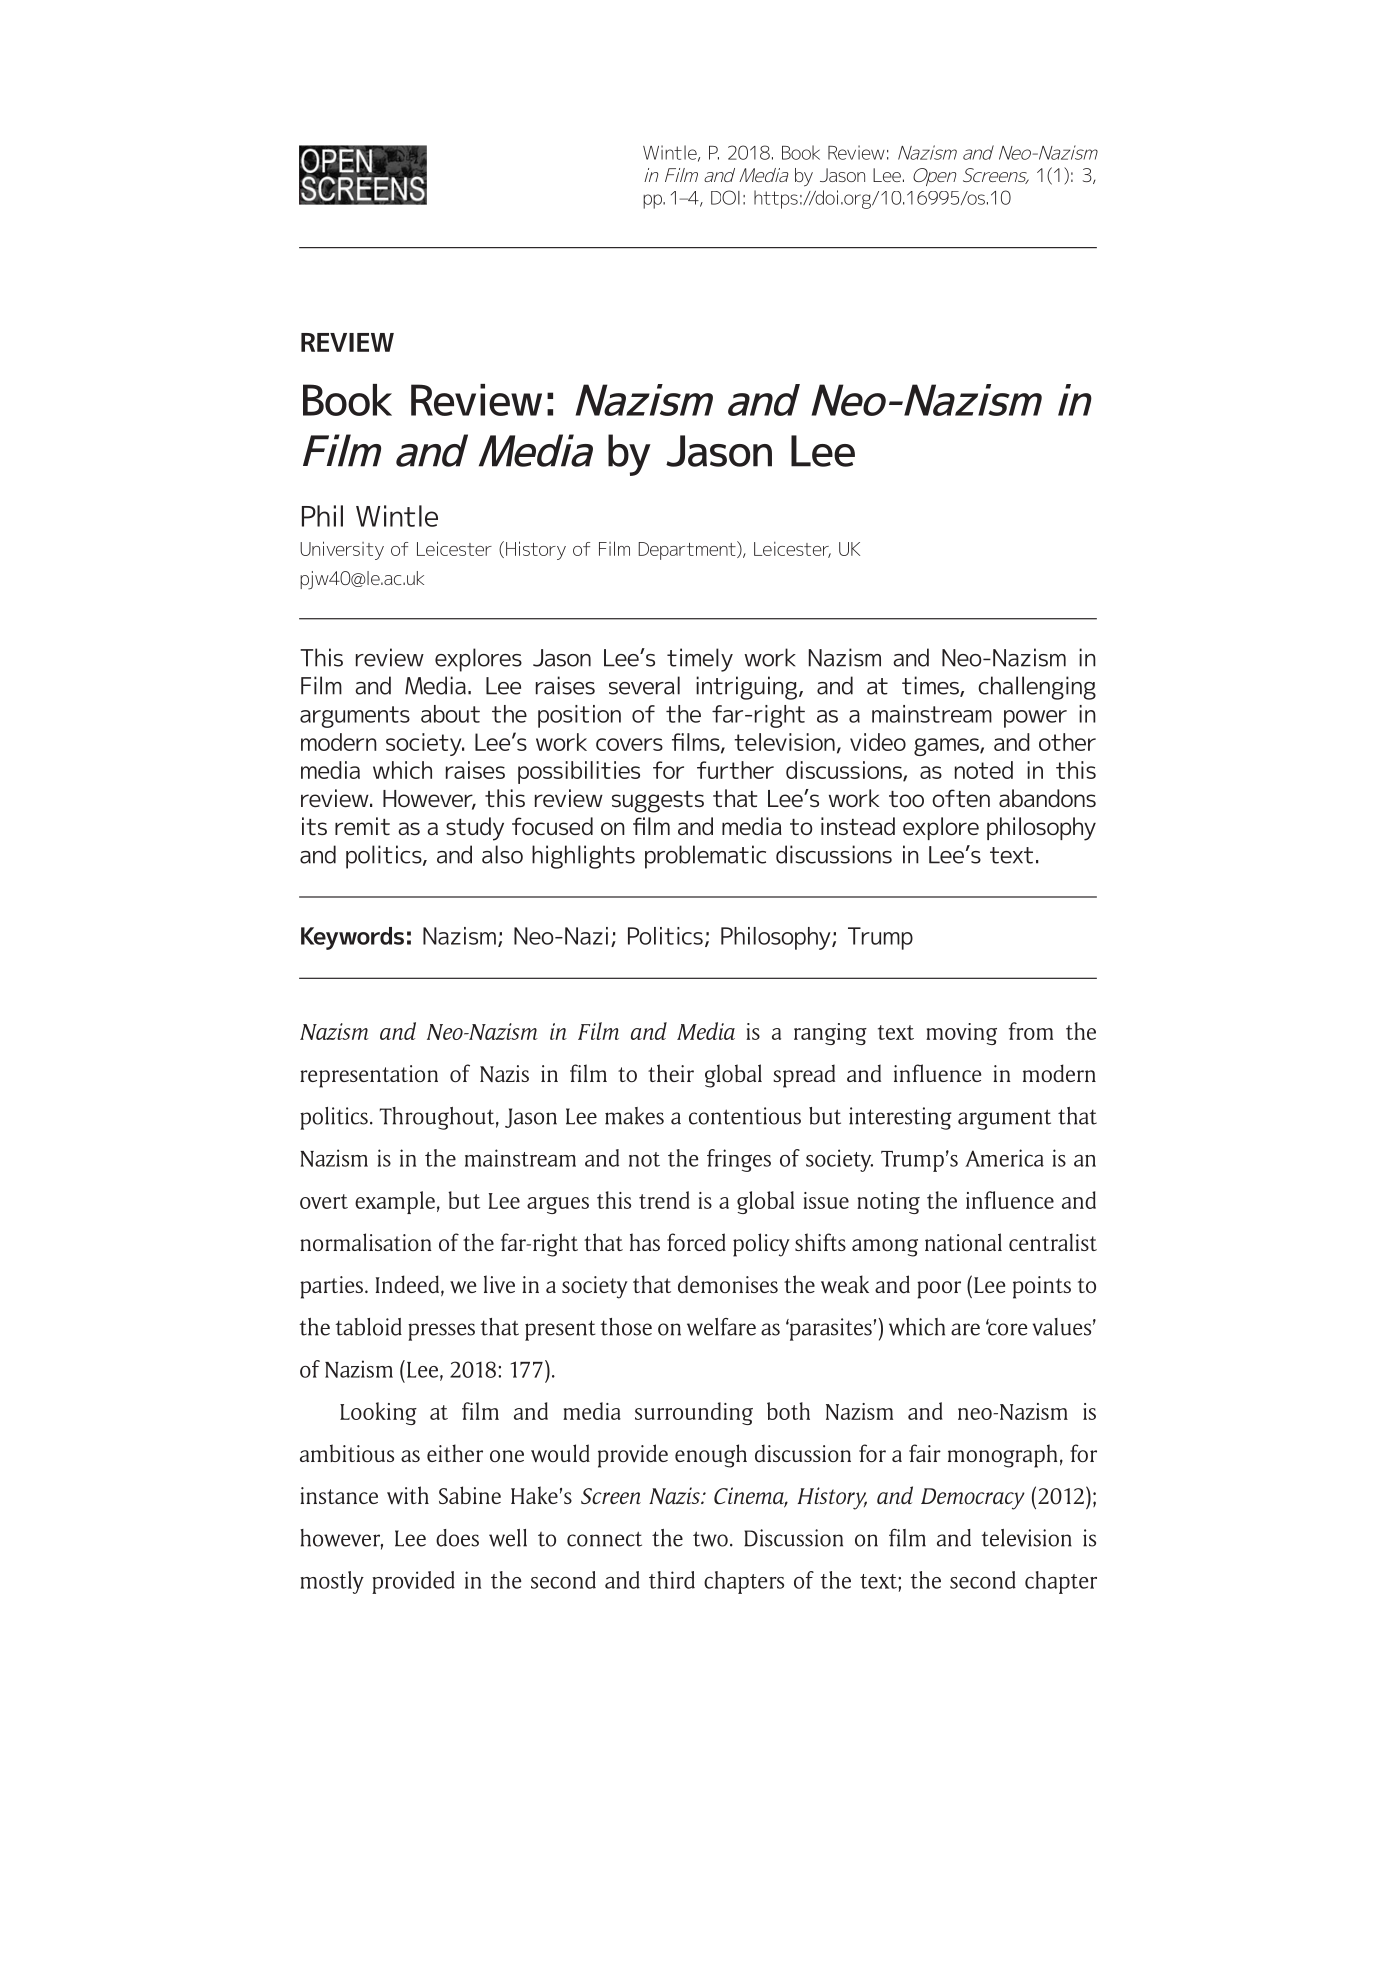 This screenshot has height=1974, width=1396. I want to click on often, so click(961, 798).
